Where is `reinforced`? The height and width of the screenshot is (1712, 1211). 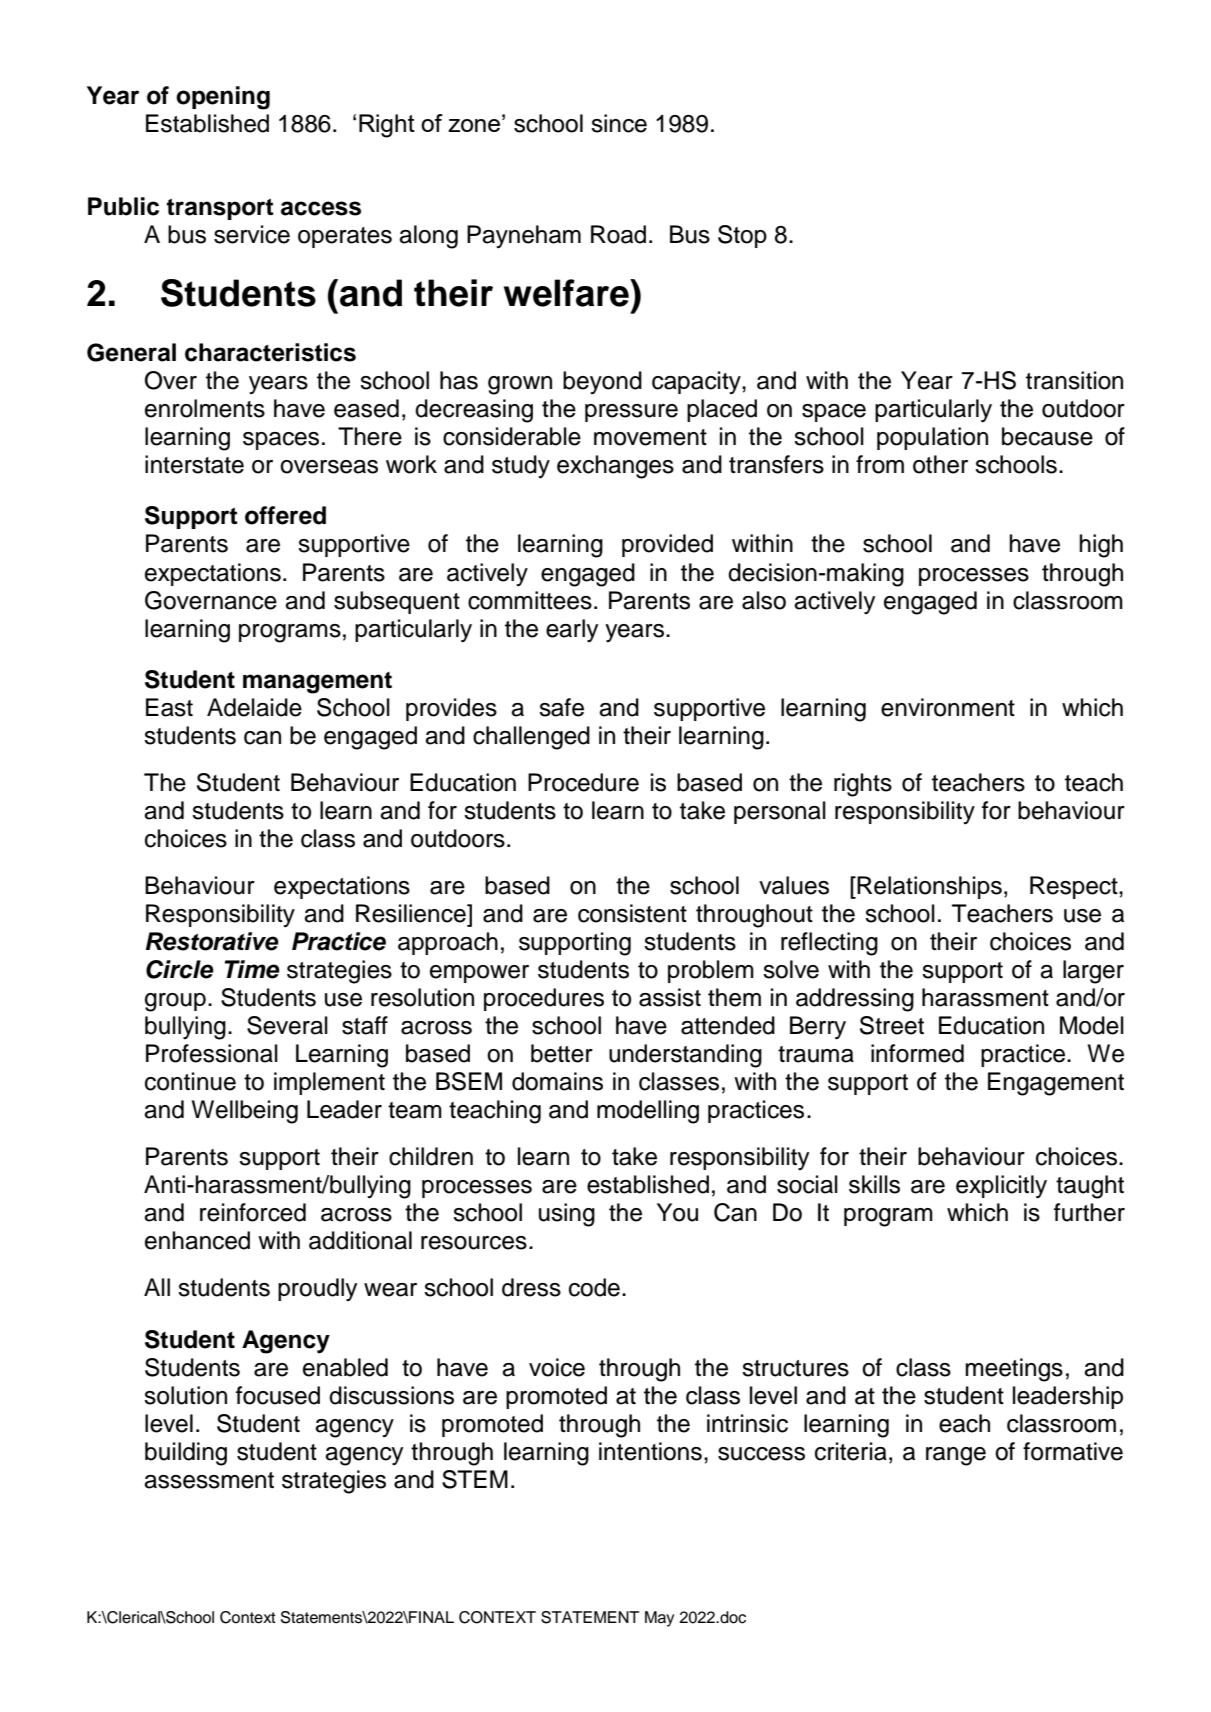 reinforced is located at coordinates (253, 1212).
